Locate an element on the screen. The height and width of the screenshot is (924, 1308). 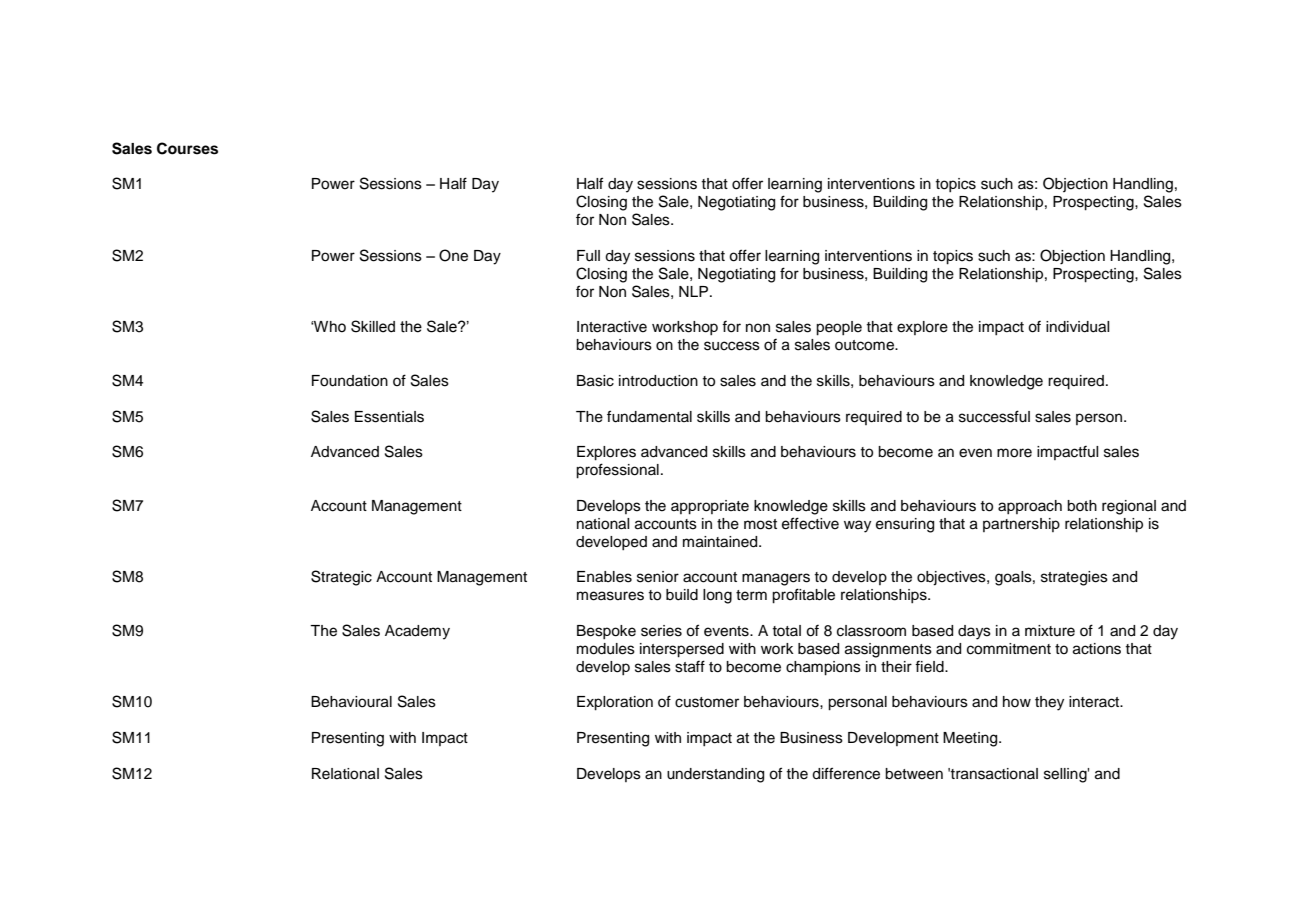
NLP is located at coordinates (695, 291).
